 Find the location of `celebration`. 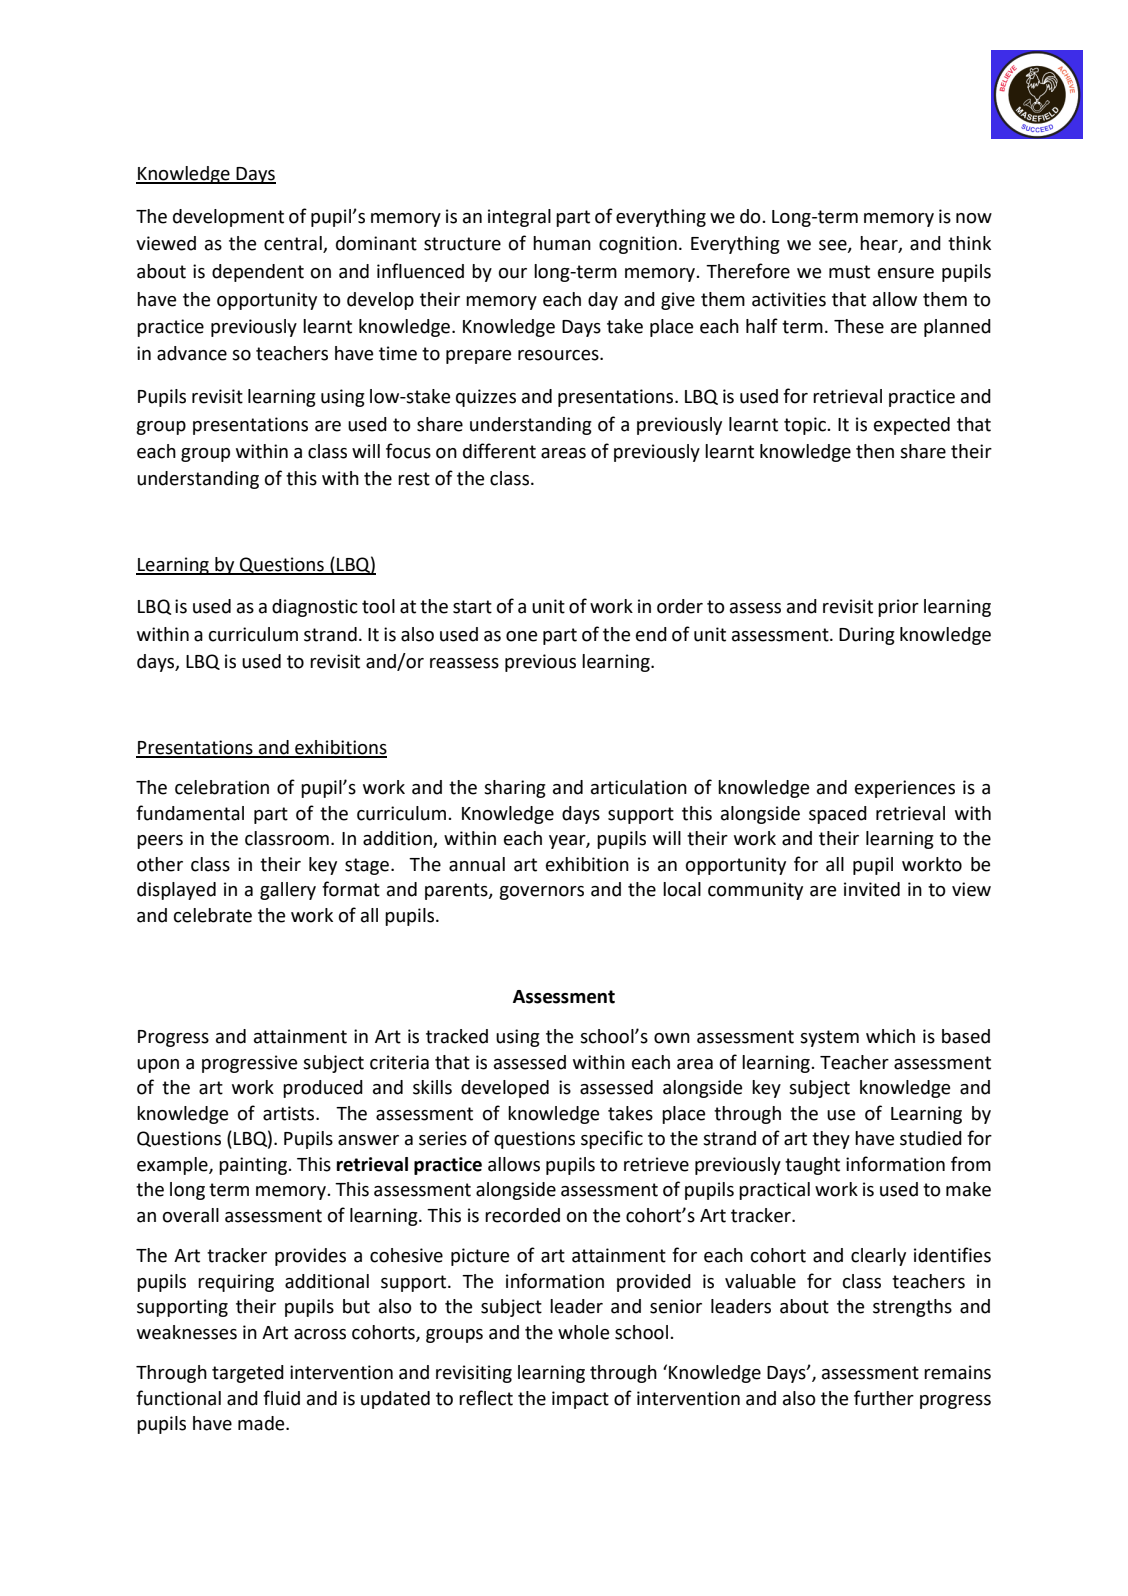

celebration is located at coordinates (222, 787).
